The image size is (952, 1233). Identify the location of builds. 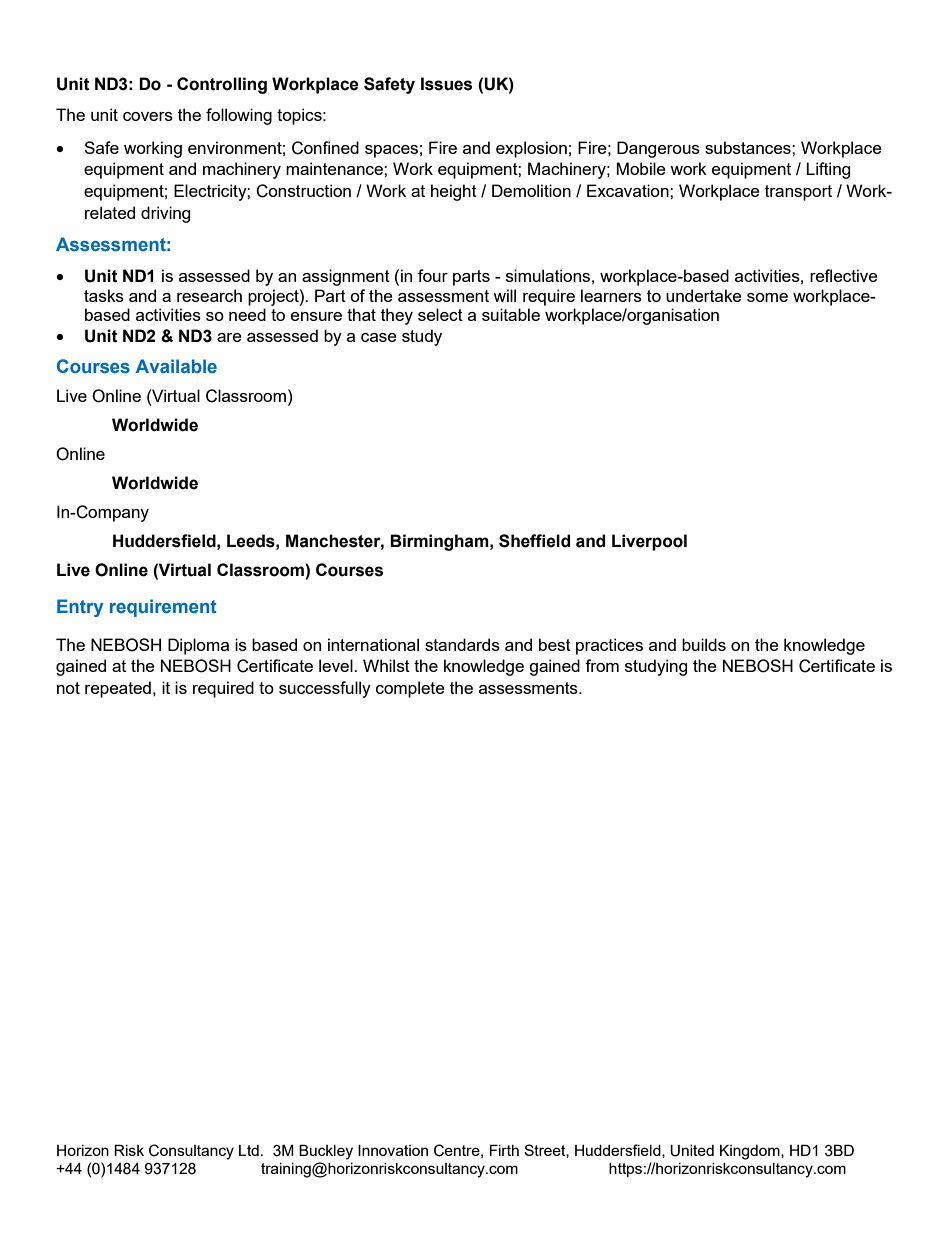
(704, 644).
